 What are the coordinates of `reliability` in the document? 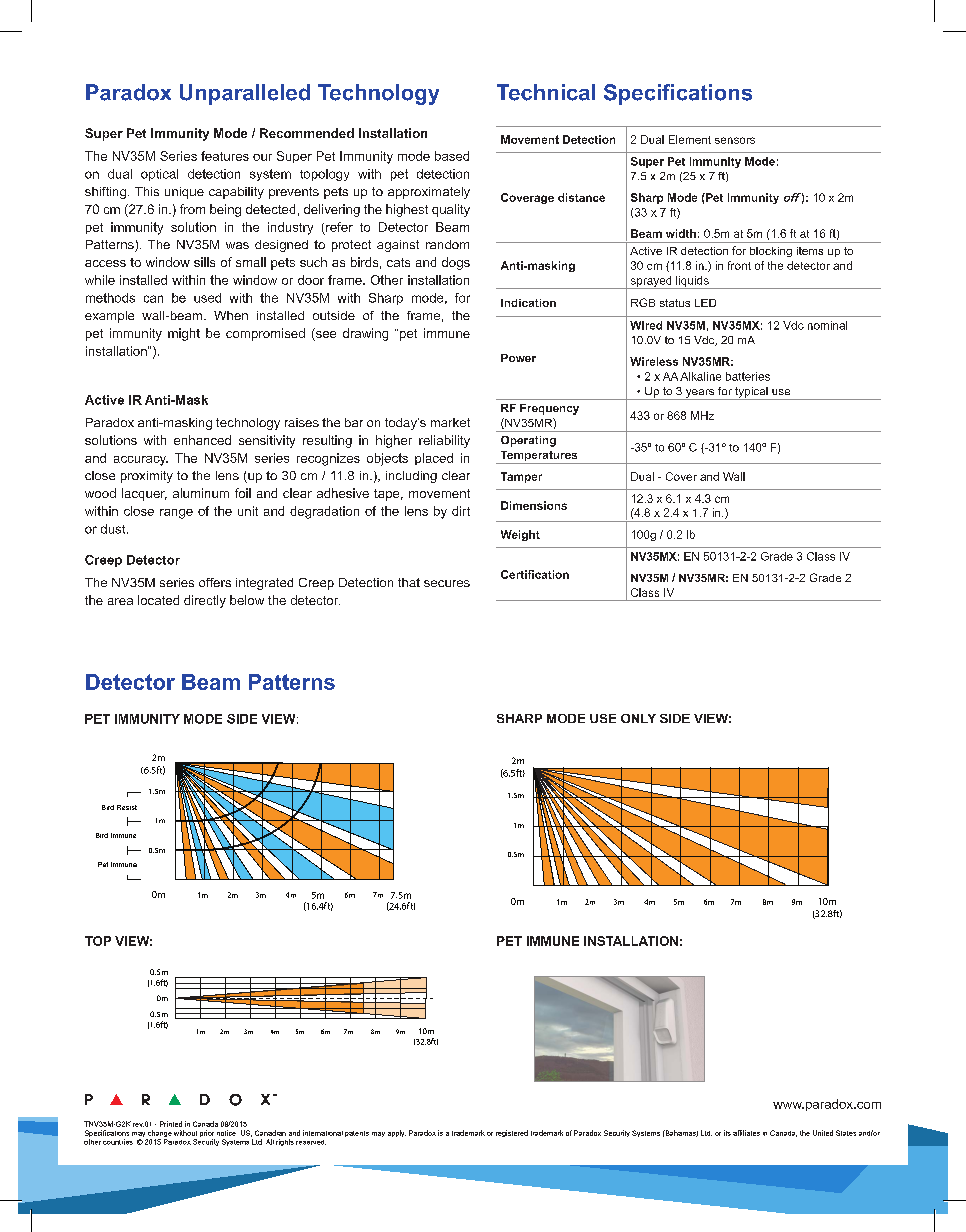 It's located at (444, 441).
